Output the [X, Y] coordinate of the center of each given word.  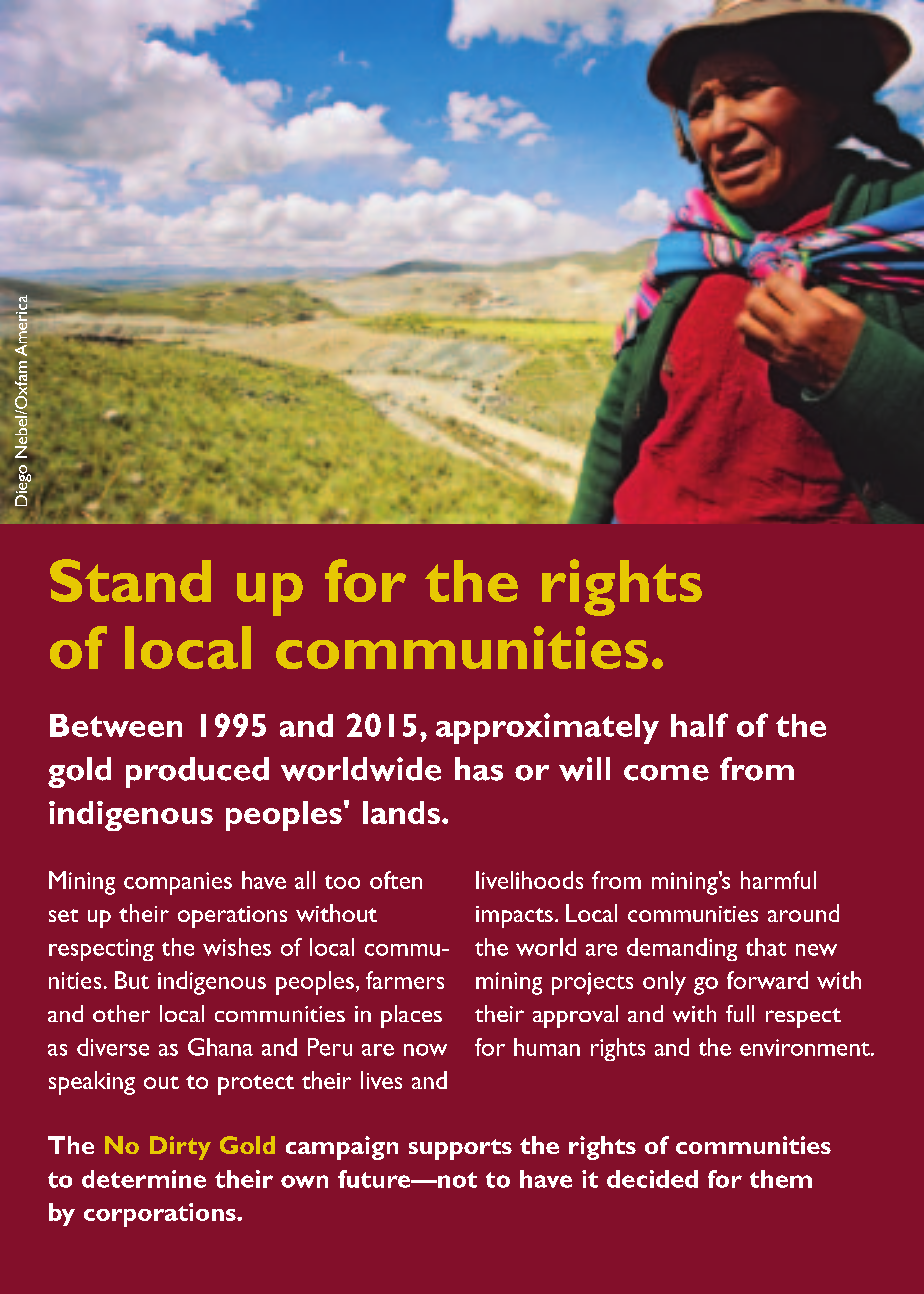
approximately [547, 728]
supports [460, 1149]
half [699, 725]
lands [401, 812]
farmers [405, 980]
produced [197, 772]
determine [144, 1179]
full [740, 1013]
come [666, 773]
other [121, 1013]
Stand [130, 580]
